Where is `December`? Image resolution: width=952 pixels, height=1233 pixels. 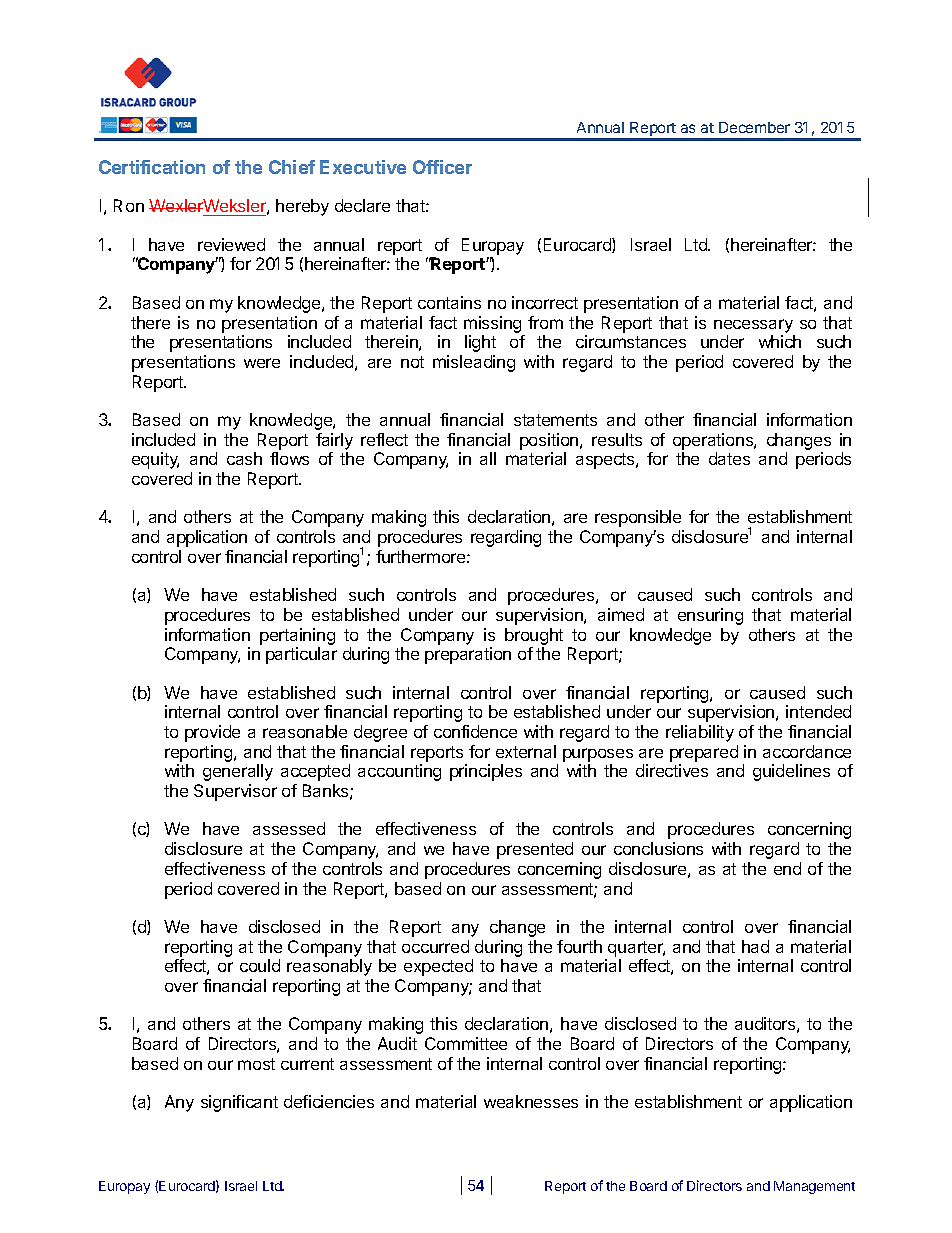 December is located at coordinates (754, 127).
